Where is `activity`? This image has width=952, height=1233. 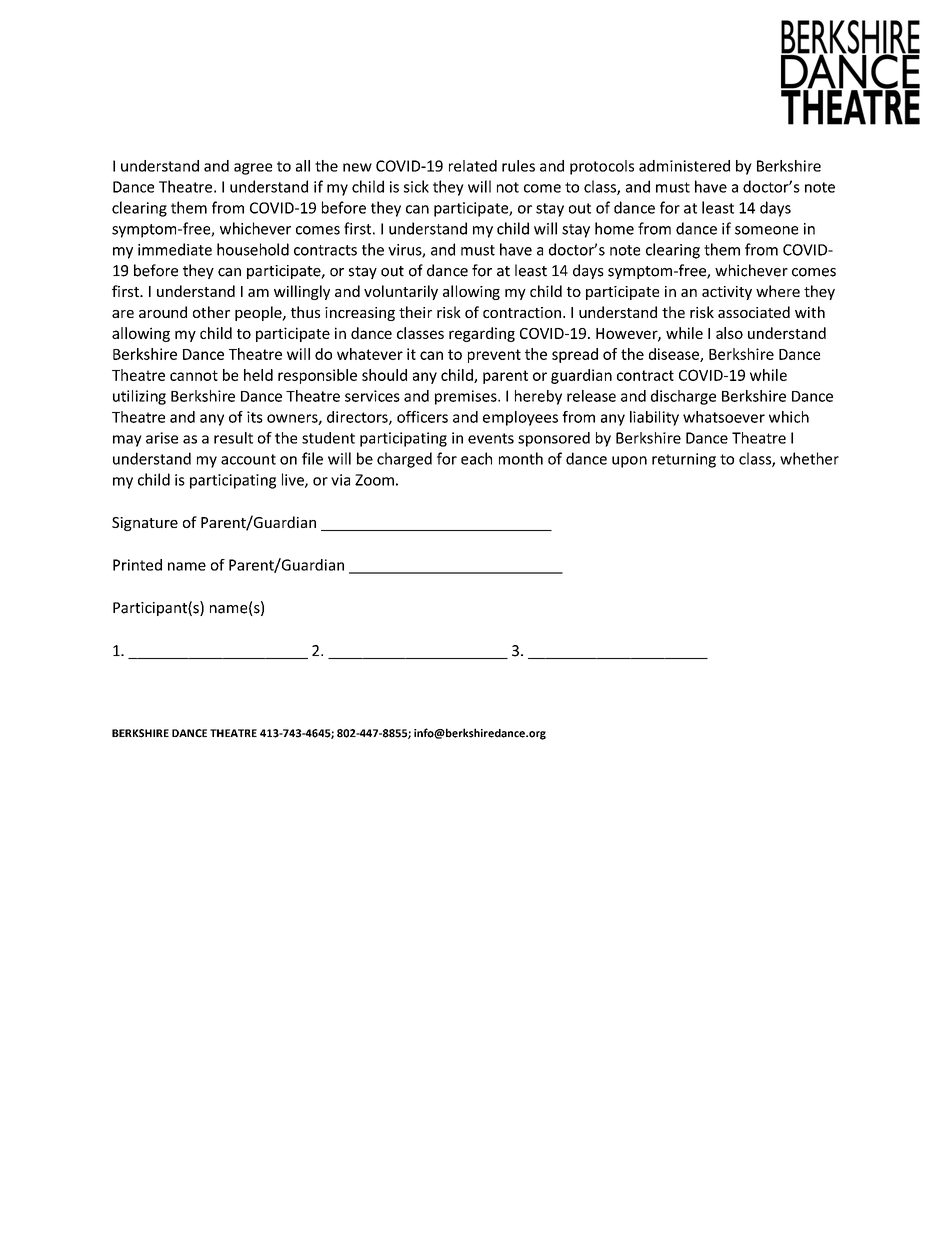 activity is located at coordinates (727, 293).
